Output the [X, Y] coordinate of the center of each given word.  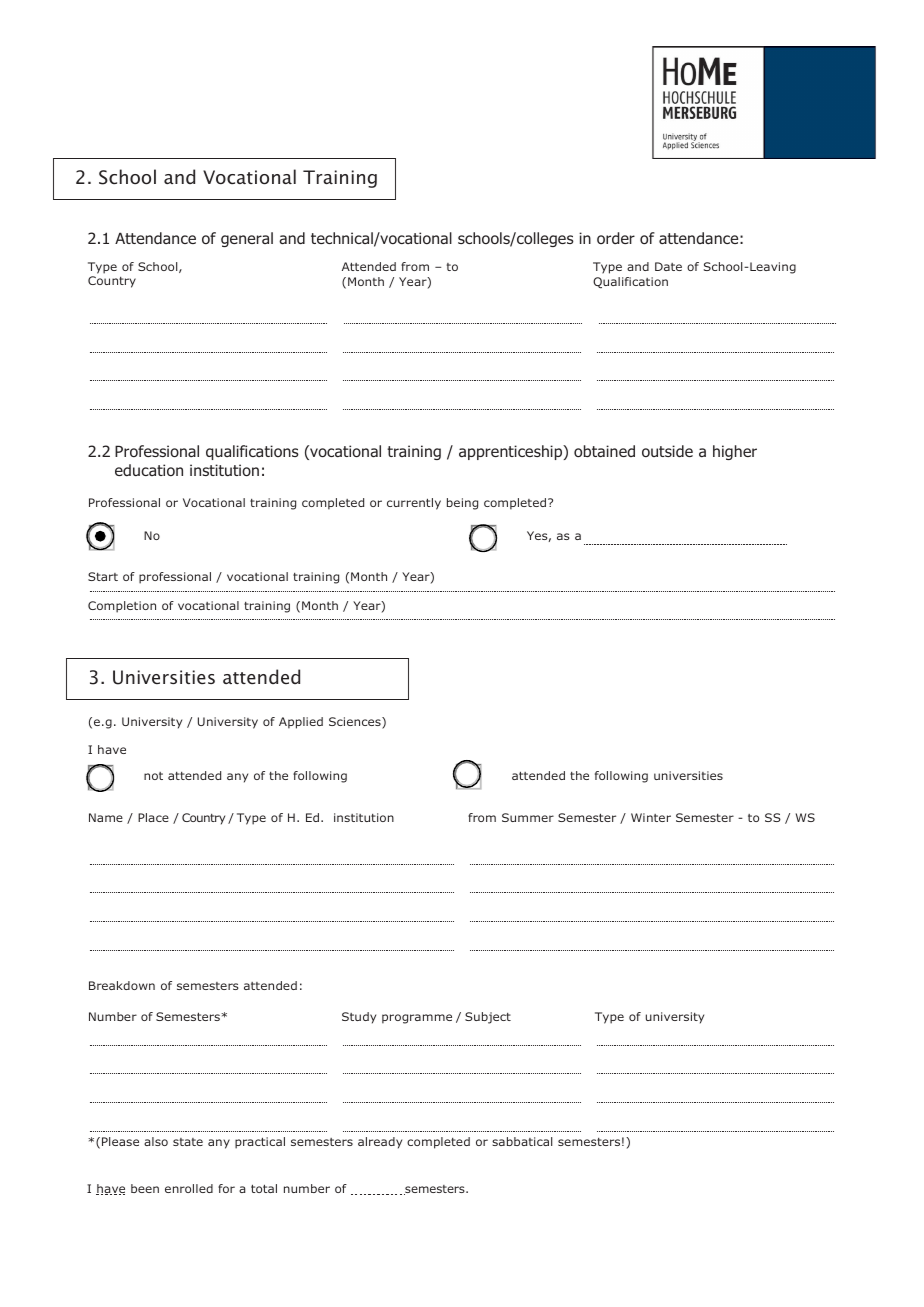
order [616, 238]
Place [153, 817]
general [247, 239]
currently [414, 504]
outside [667, 451]
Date [668, 266]
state [188, 1142]
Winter [651, 817]
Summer [528, 817]
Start [103, 576]
